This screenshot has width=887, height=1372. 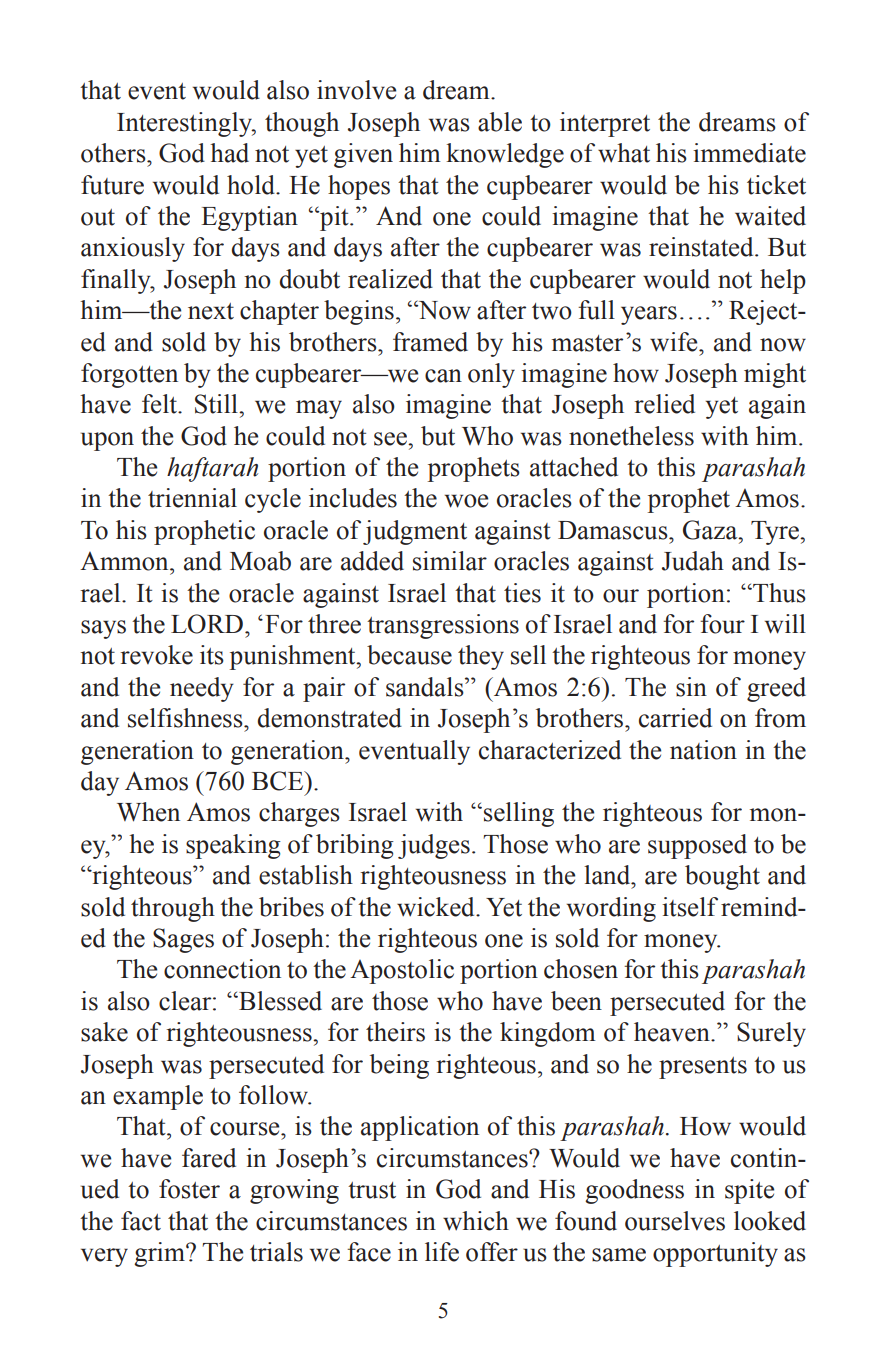 I want to click on Gaza, so click(x=711, y=530).
